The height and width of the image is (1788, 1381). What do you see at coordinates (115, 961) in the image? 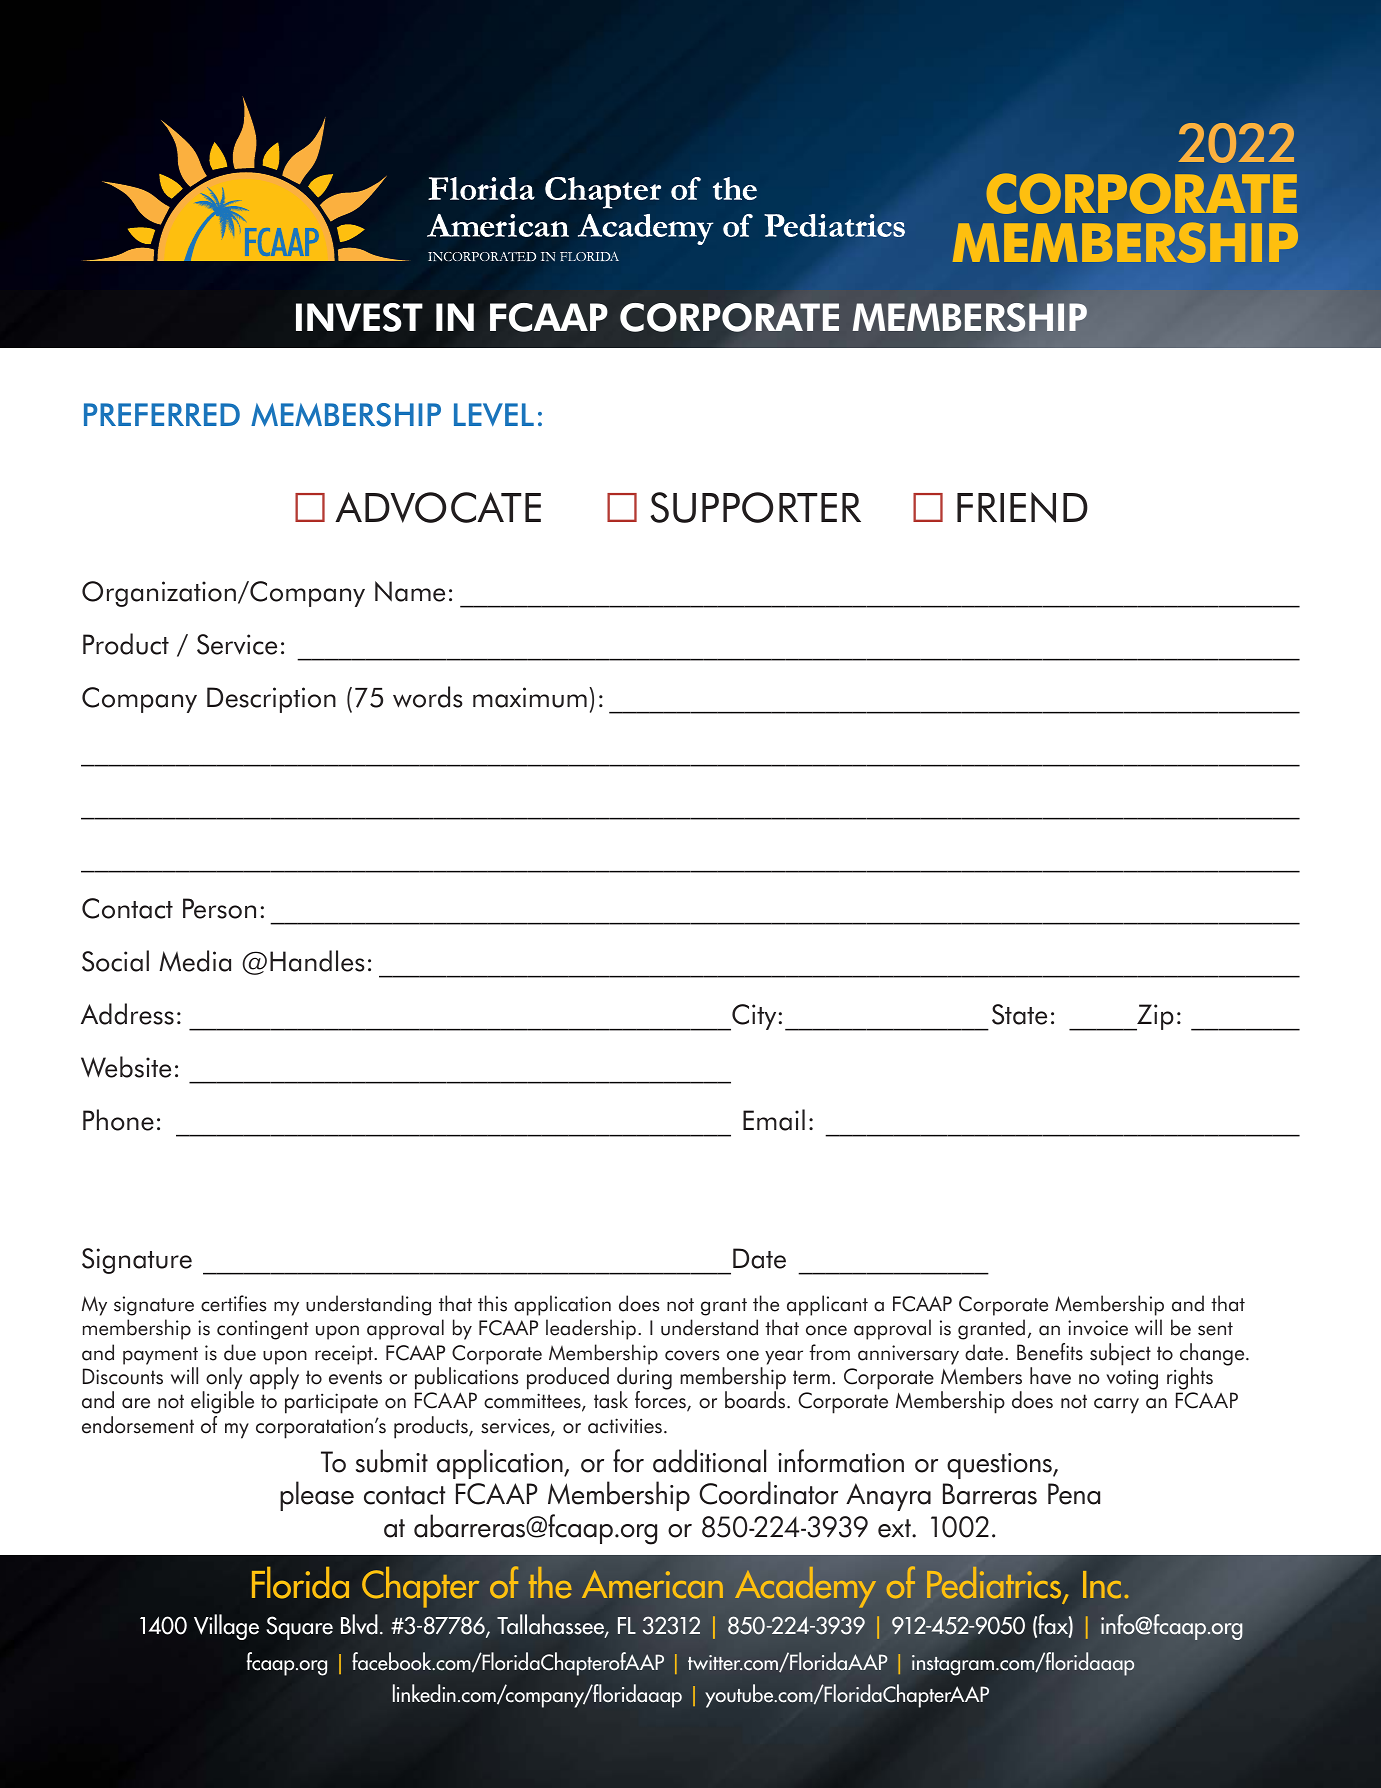
I see `Social` at bounding box center [115, 961].
